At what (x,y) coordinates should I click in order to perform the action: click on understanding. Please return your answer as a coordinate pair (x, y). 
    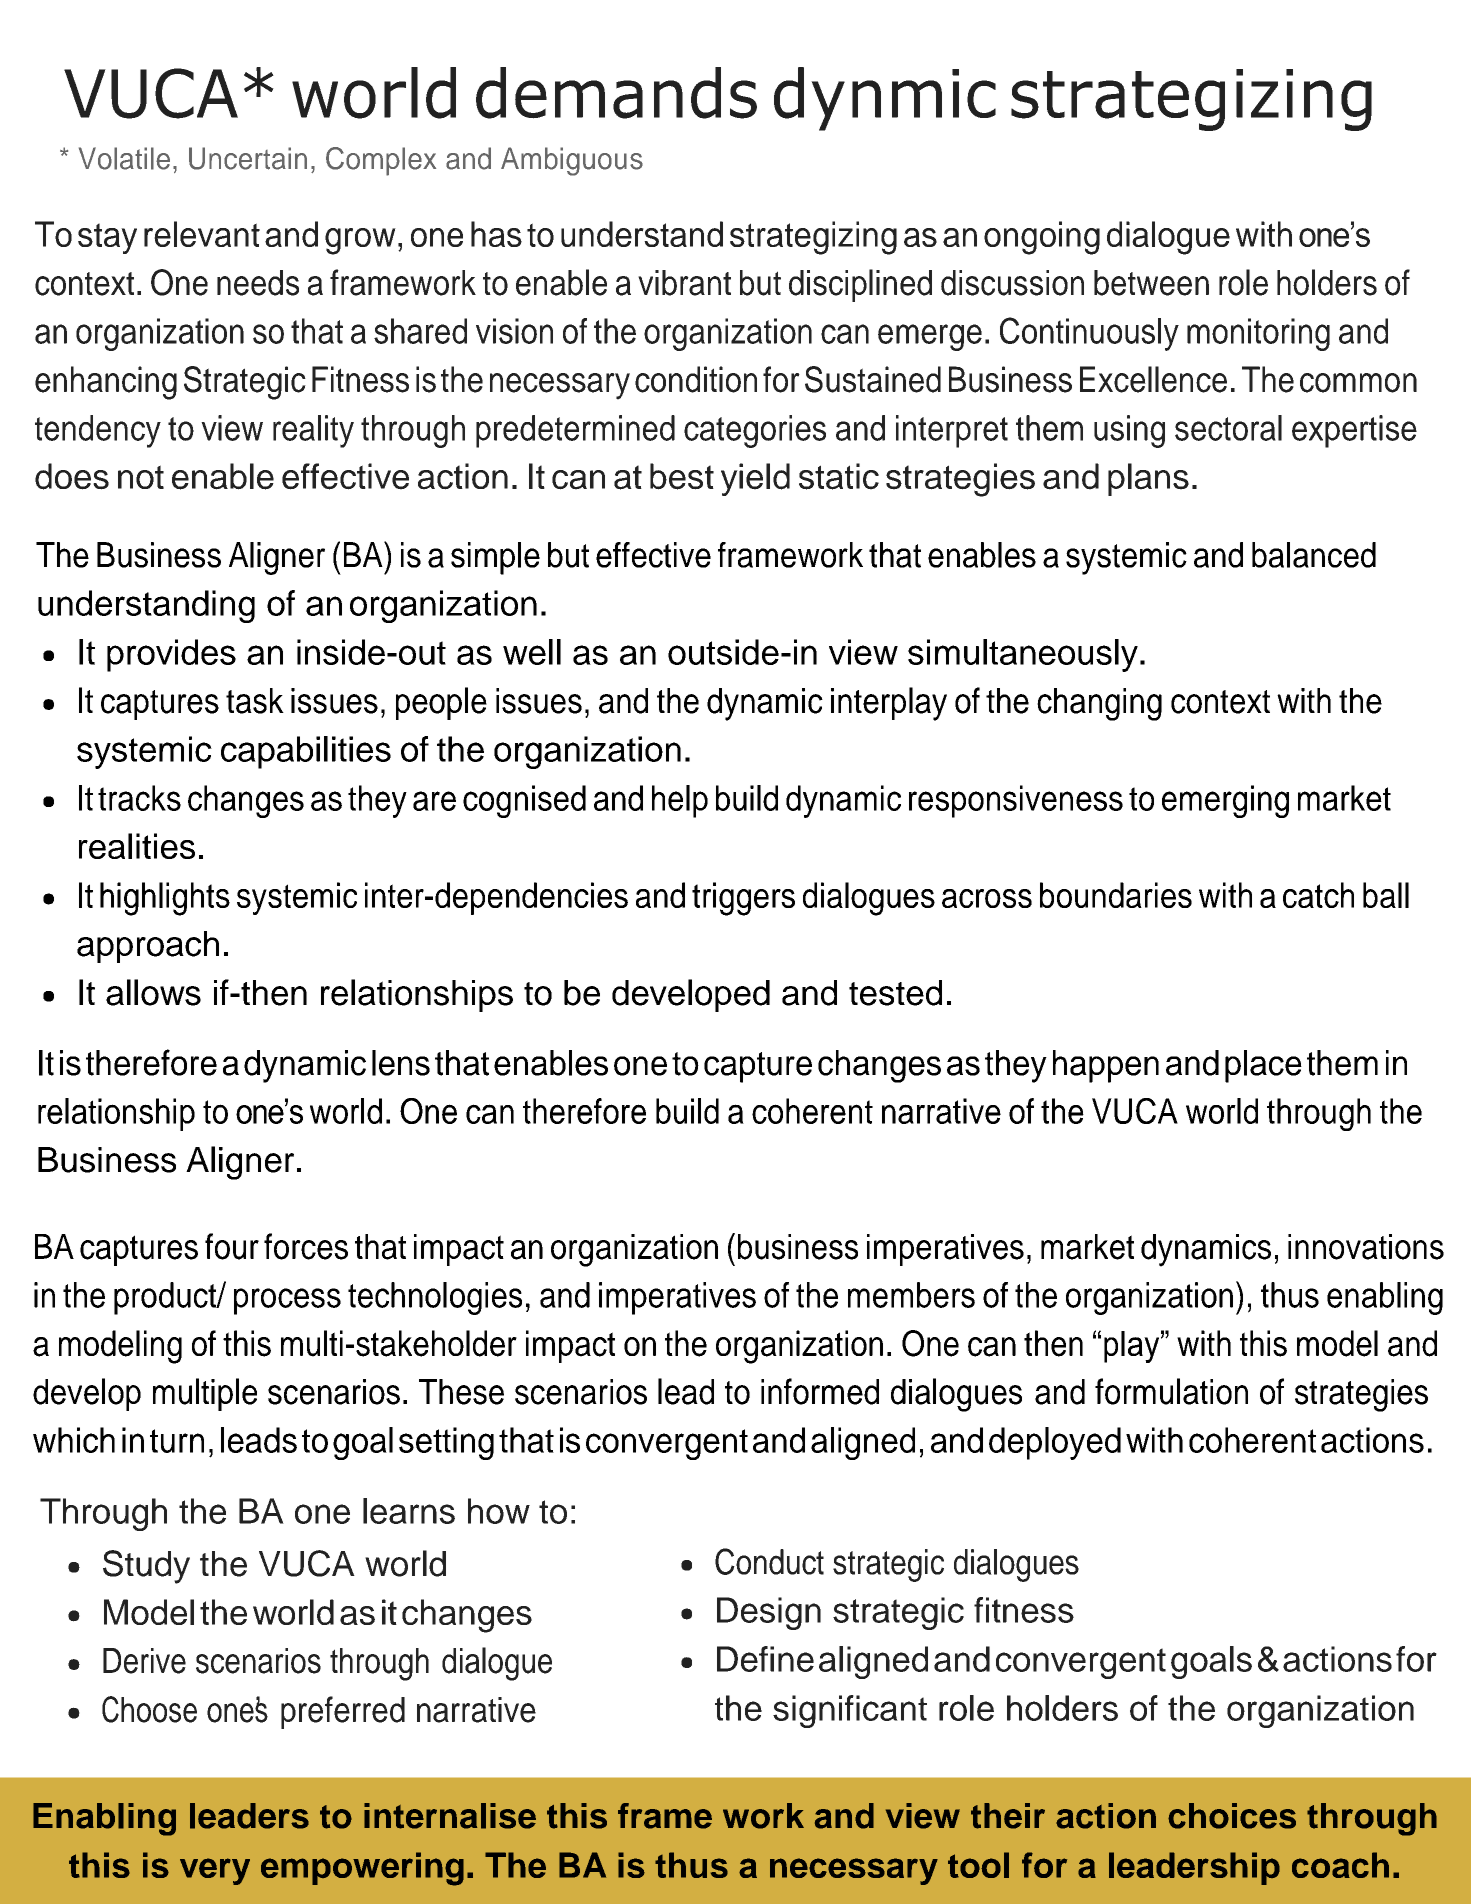
    Looking at the image, I should click on (146, 606).
